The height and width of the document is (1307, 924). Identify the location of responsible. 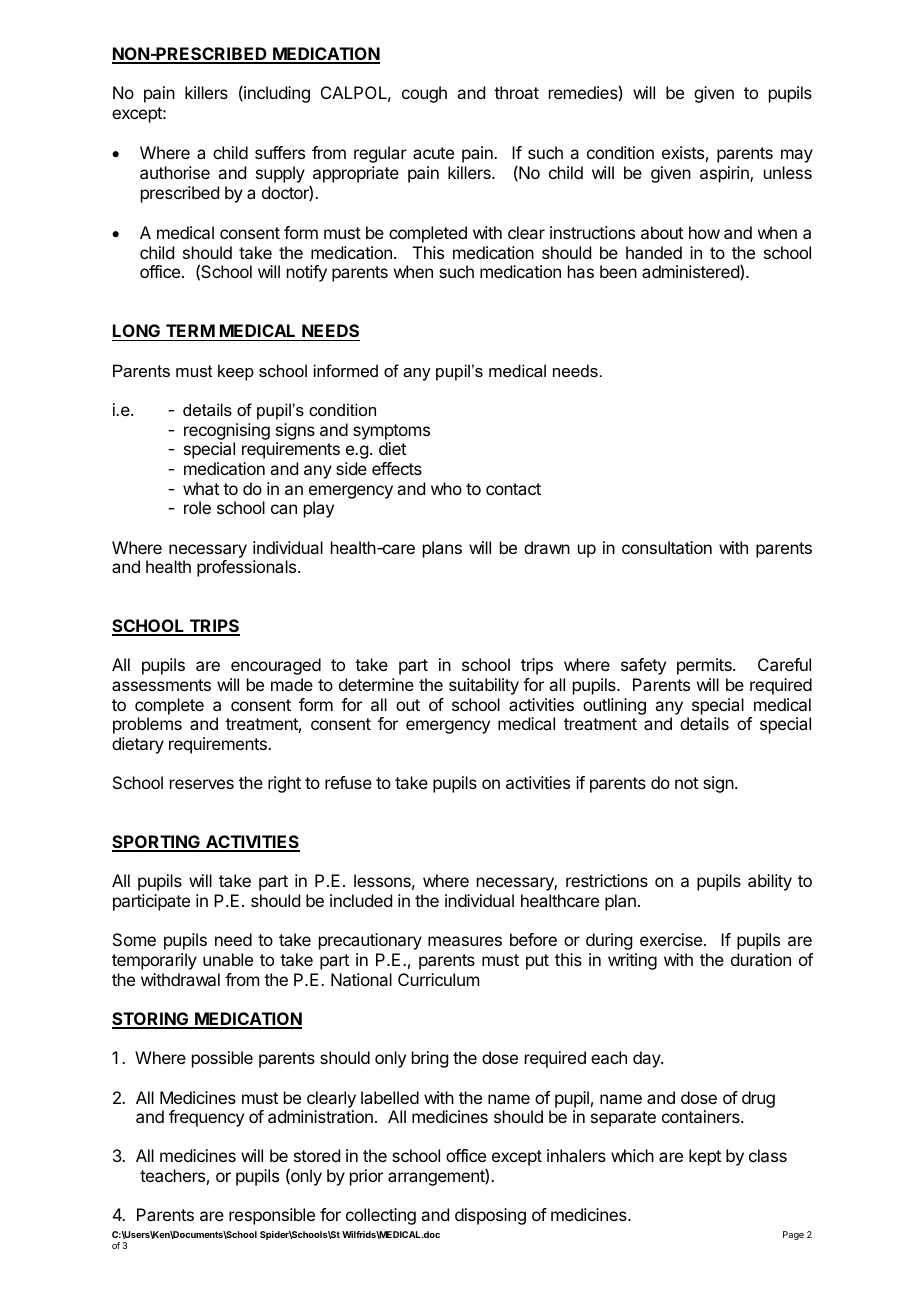
(272, 1216).
